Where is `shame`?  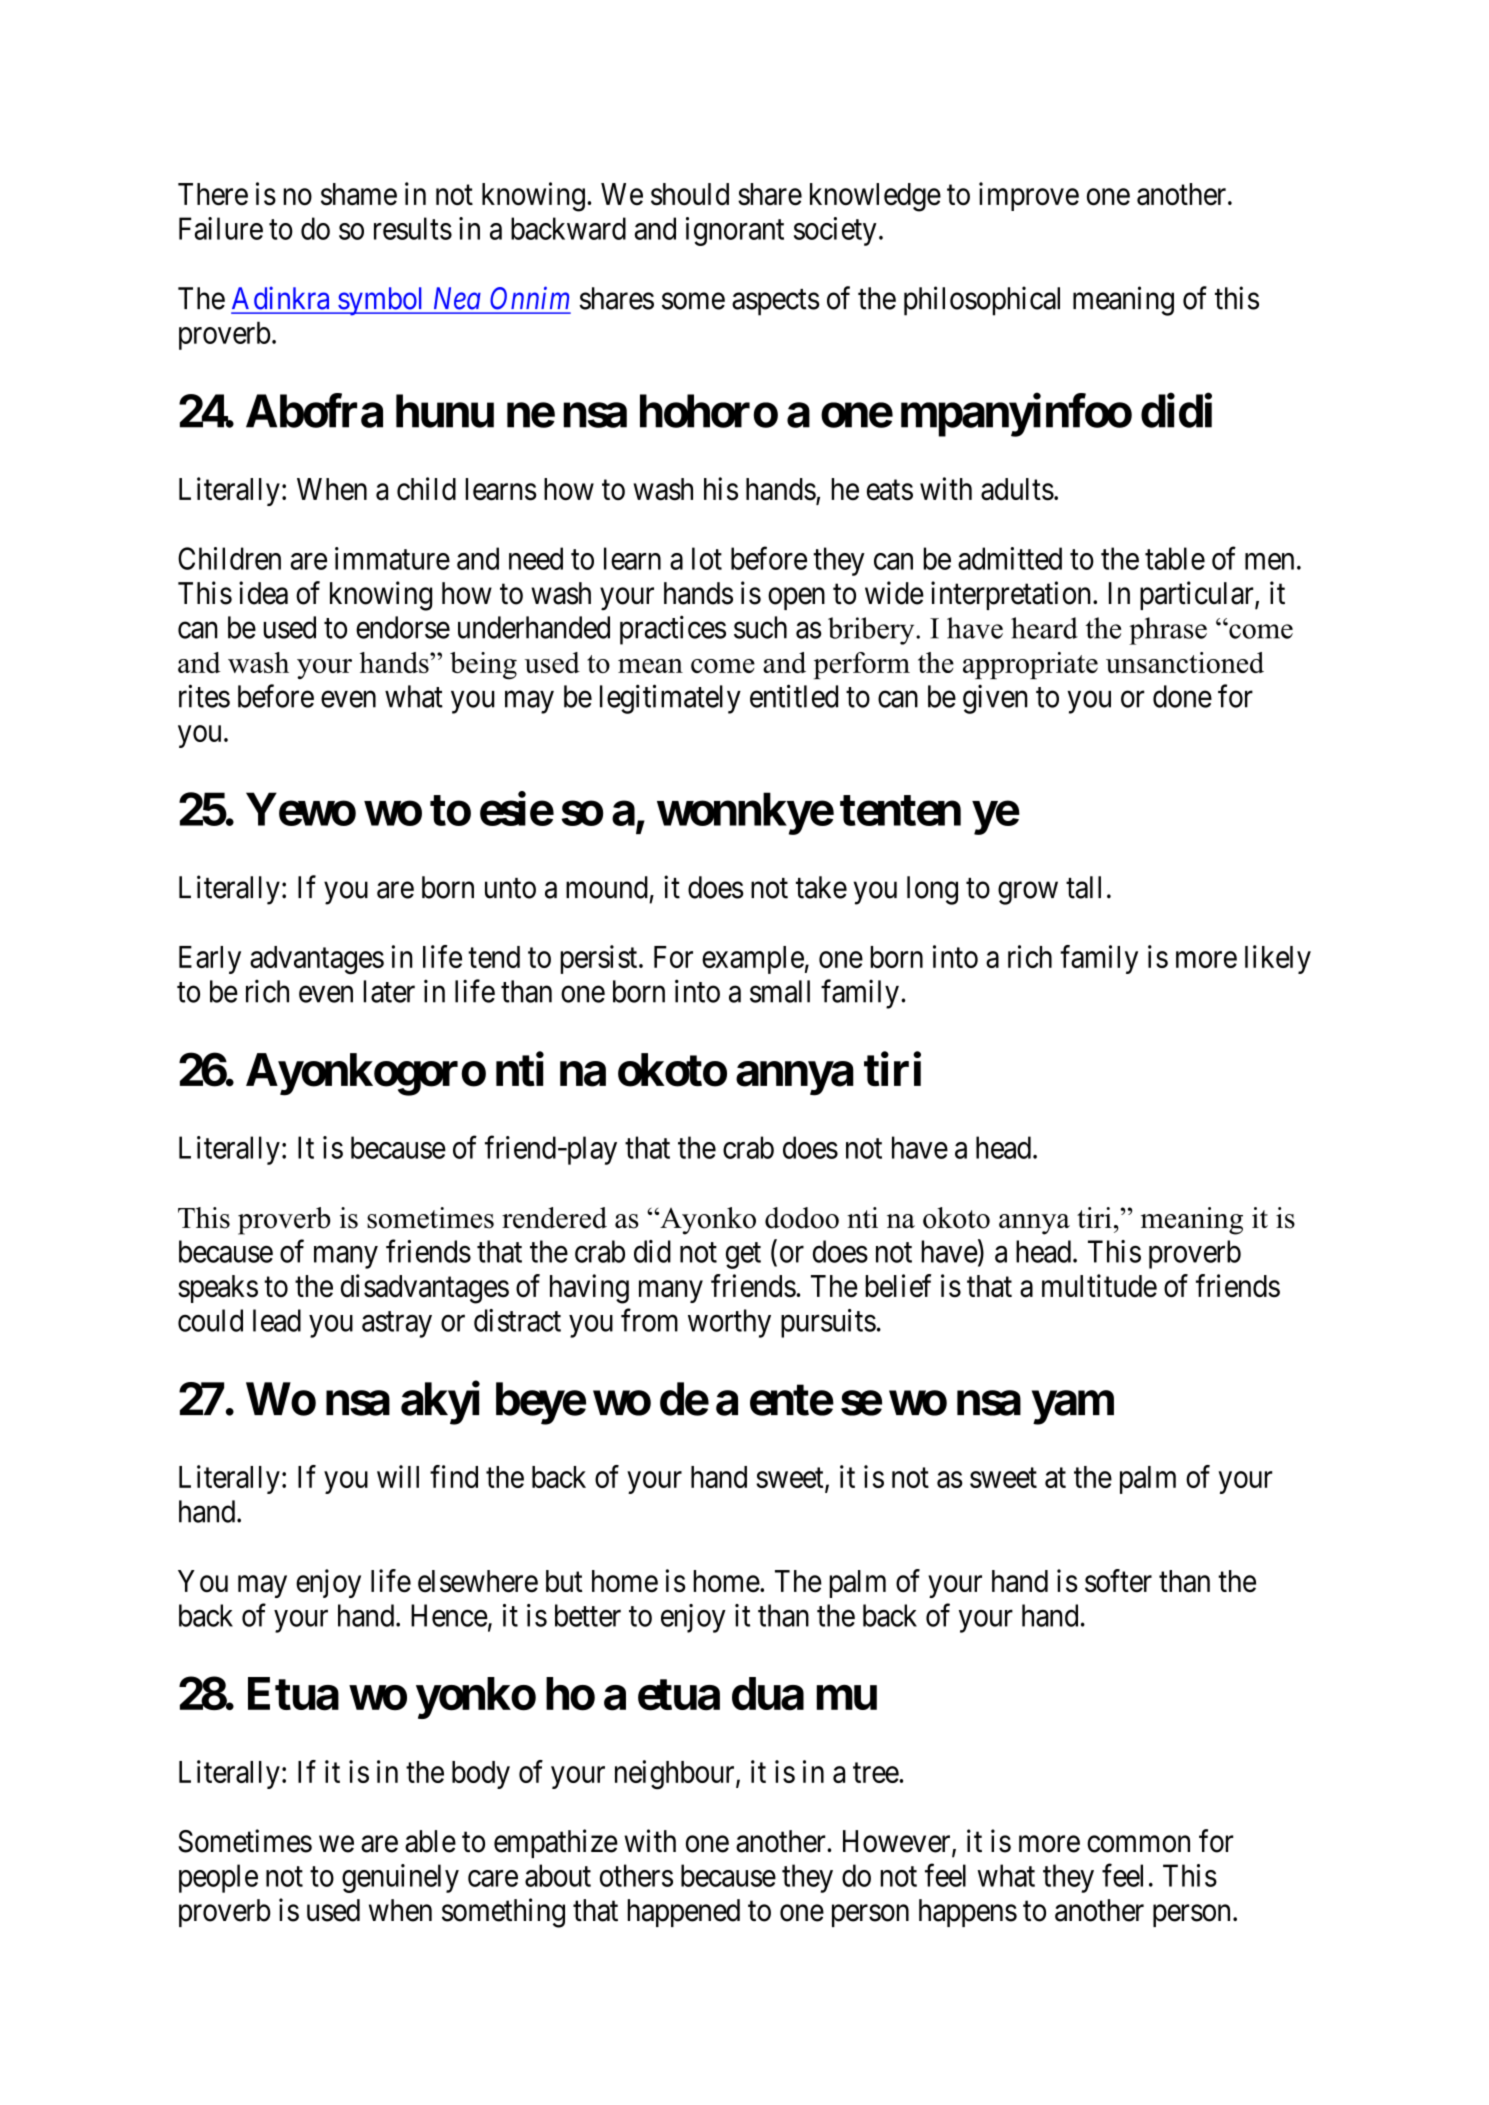
shame is located at coordinates (359, 194).
